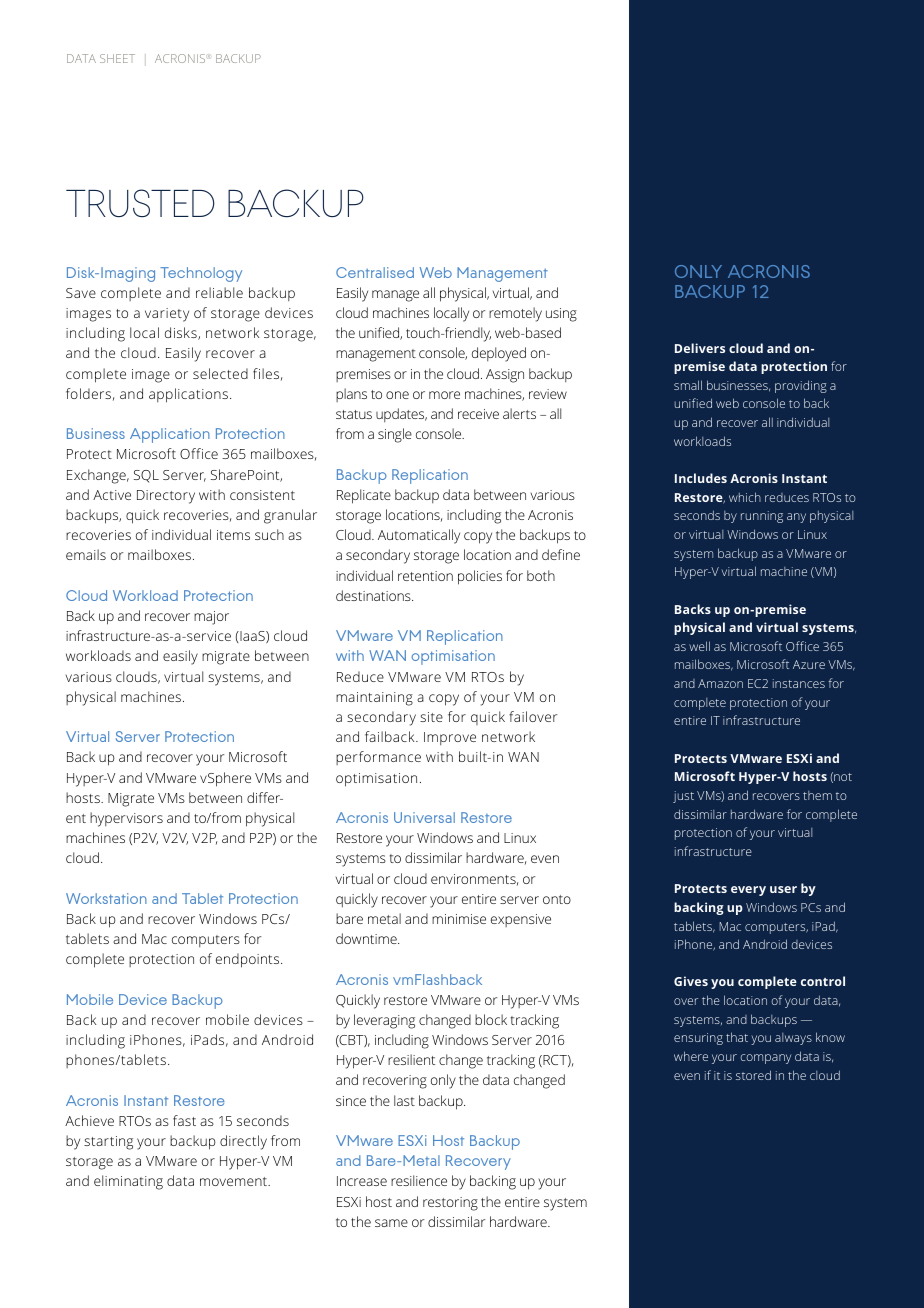  I want to click on SHEET, so click(117, 58).
